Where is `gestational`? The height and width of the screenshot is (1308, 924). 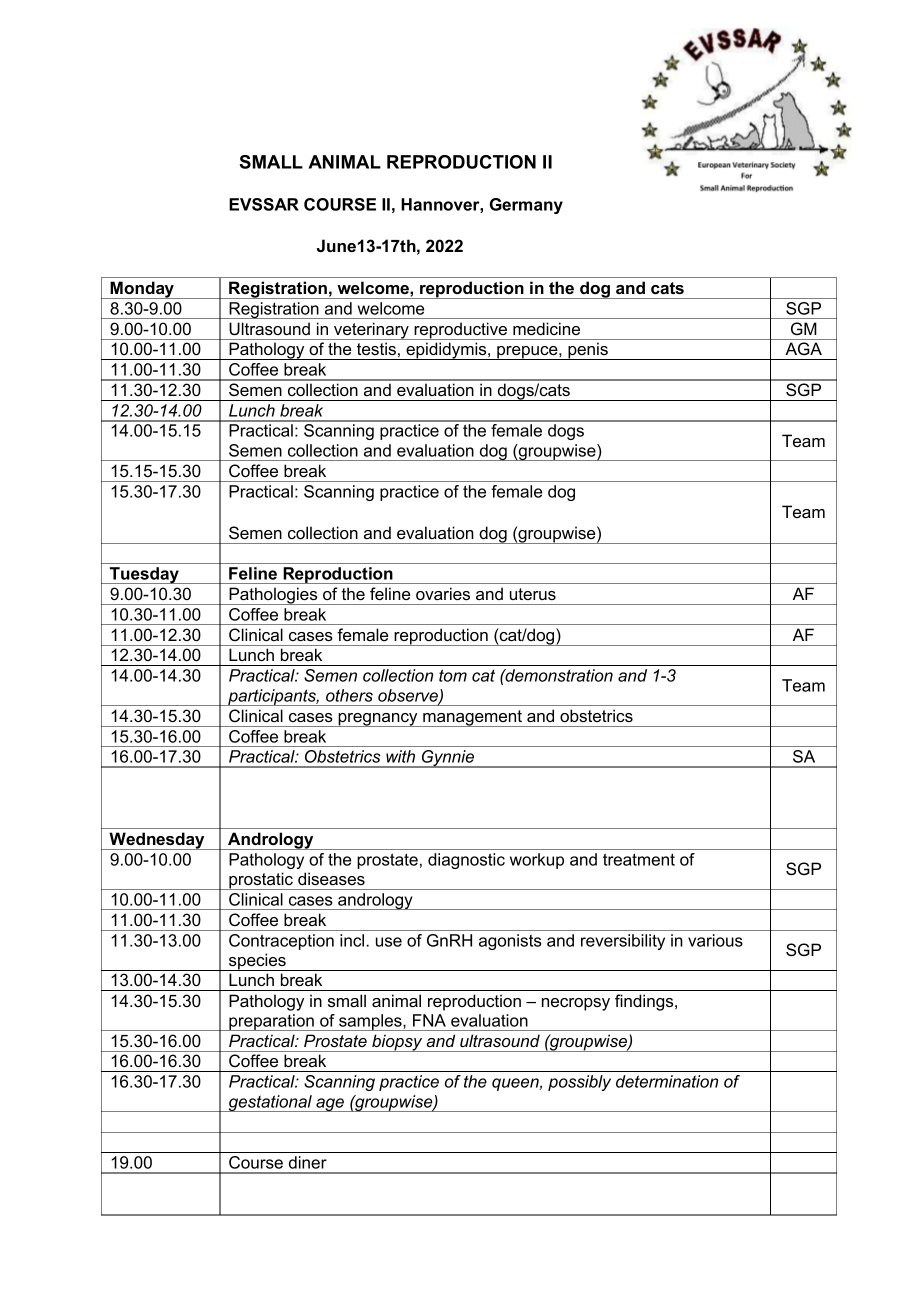 gestational is located at coordinates (270, 1103).
